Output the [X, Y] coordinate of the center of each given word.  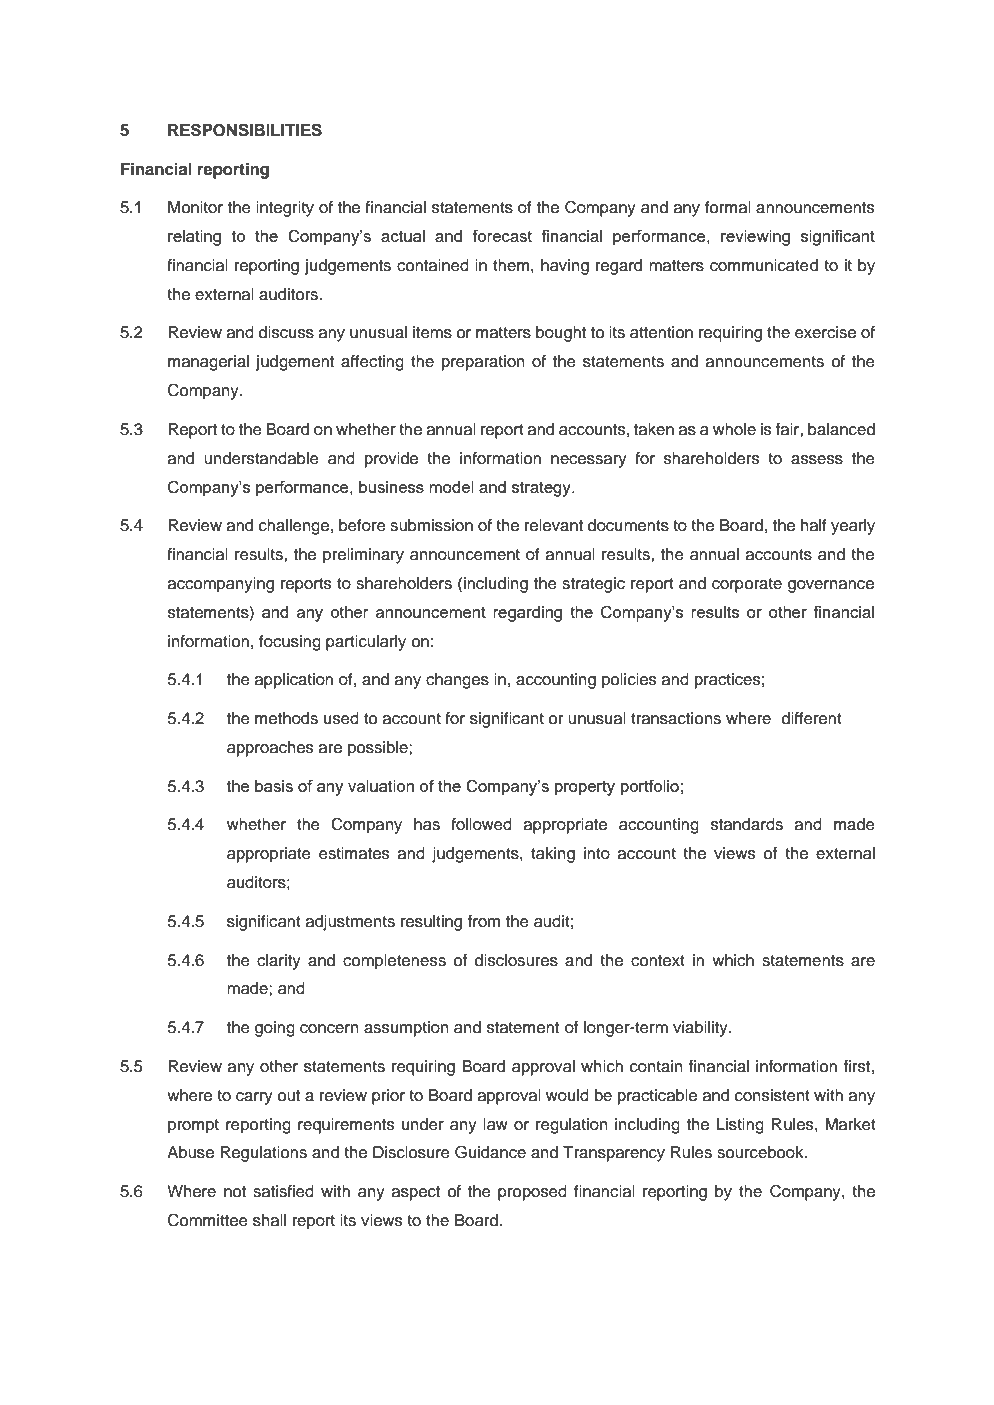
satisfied [283, 1191]
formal [728, 207]
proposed [532, 1193]
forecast [502, 235]
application [294, 681]
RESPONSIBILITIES [245, 130]
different [812, 718]
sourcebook [761, 1152]
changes [457, 681]
